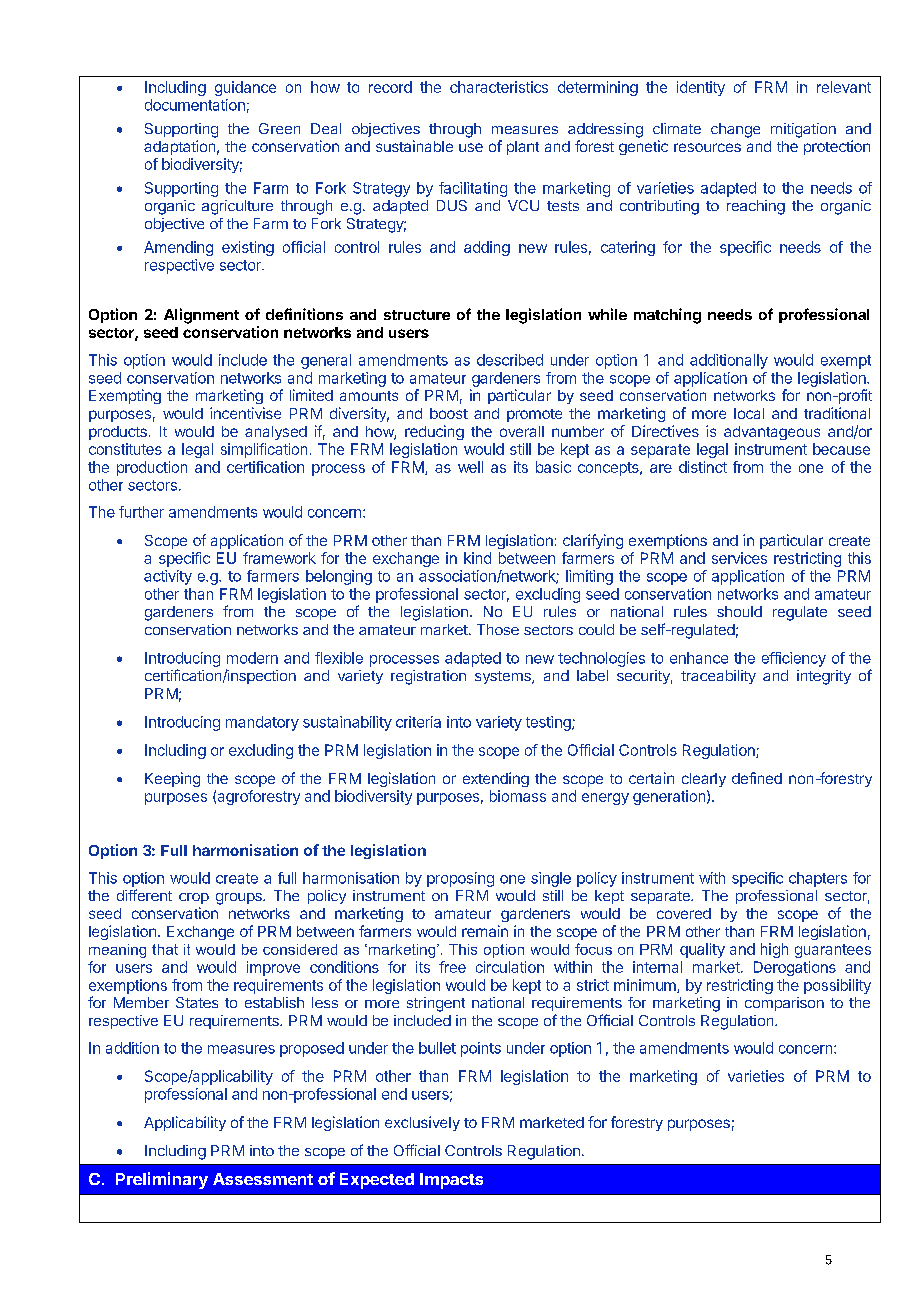 Image resolution: width=924 pixels, height=1308 pixels. What do you see at coordinates (195, 105) in the screenshot?
I see `documentation` at bounding box center [195, 105].
